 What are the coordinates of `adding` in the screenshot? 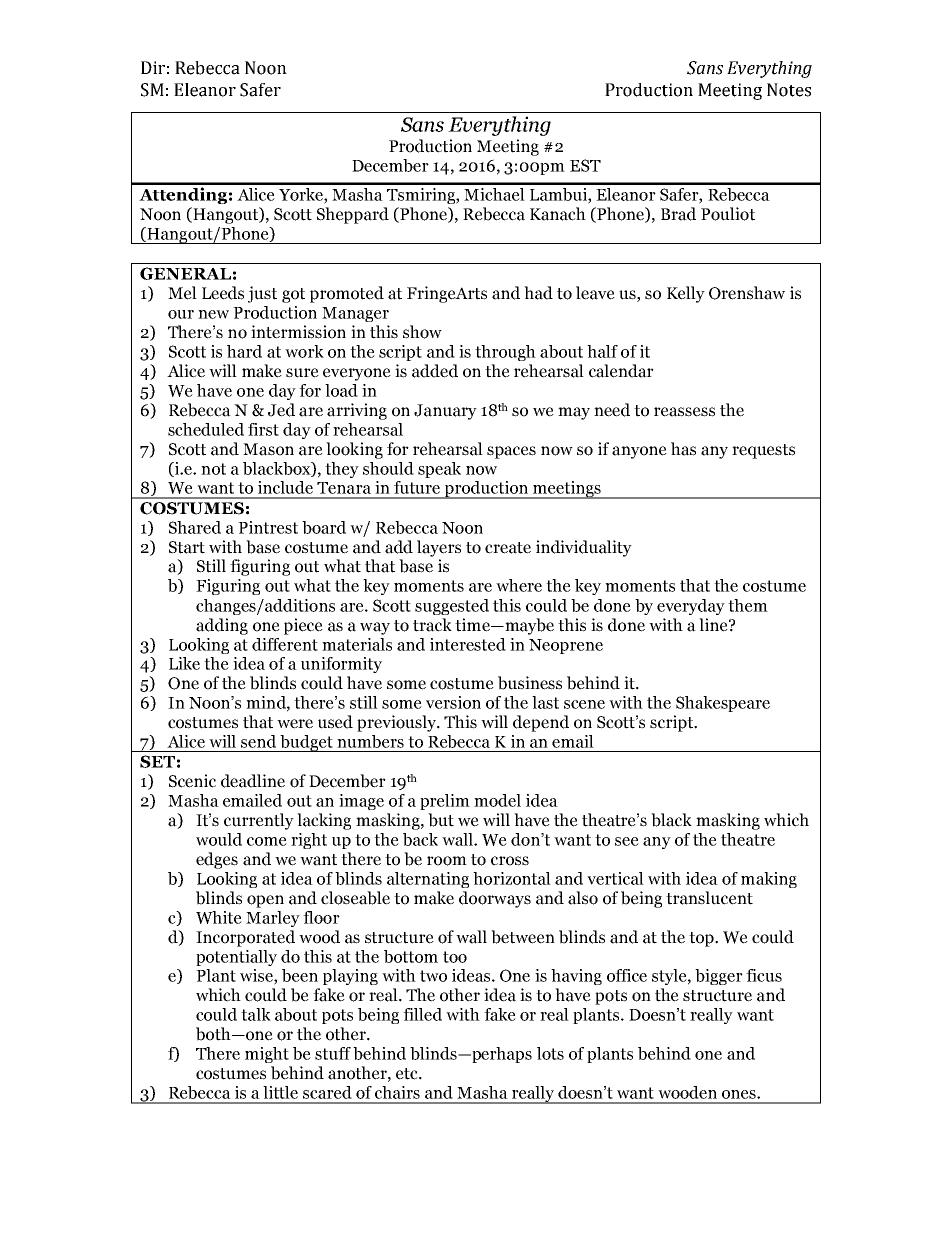 It's located at (222, 626).
